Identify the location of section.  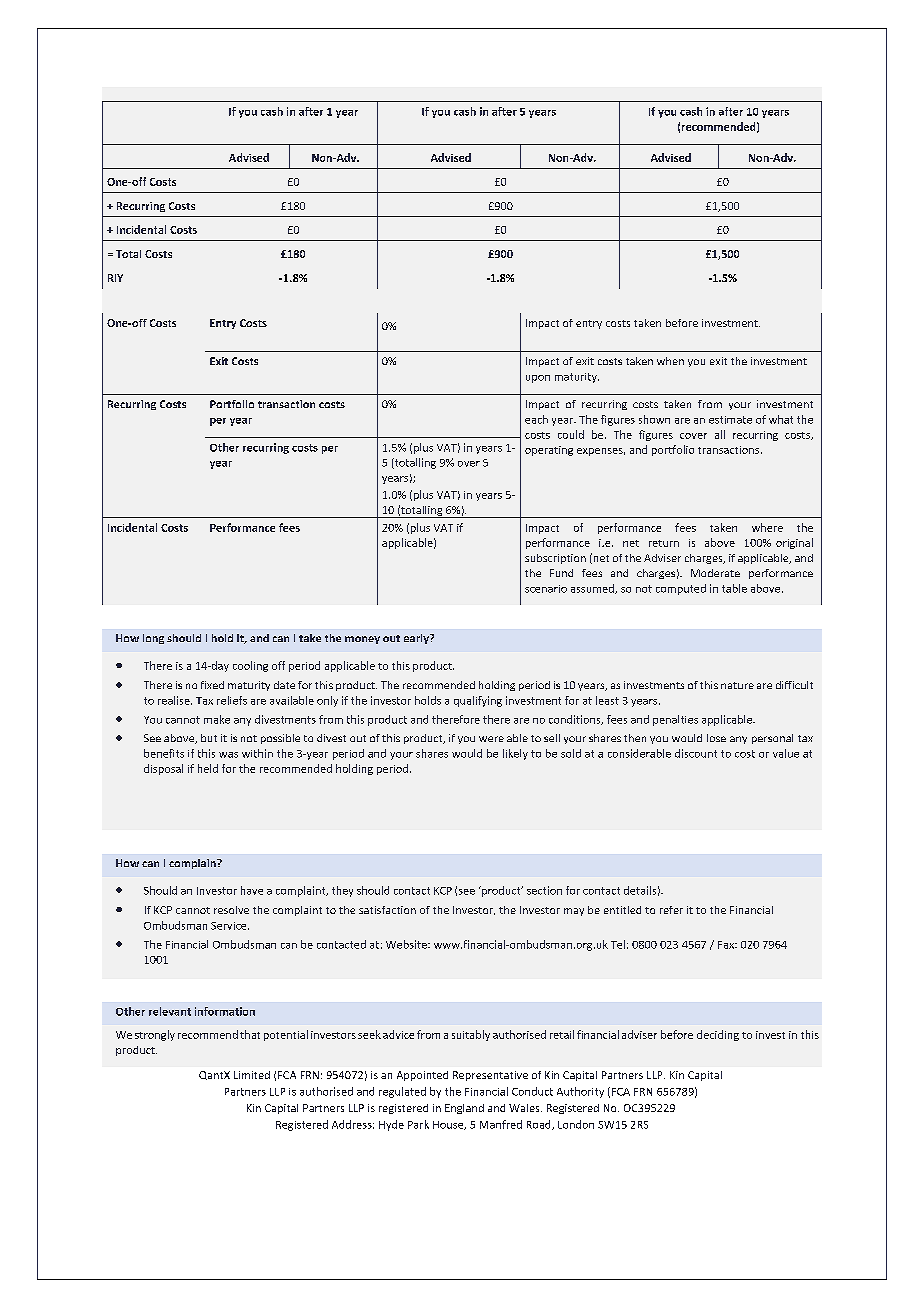
(544, 890).
